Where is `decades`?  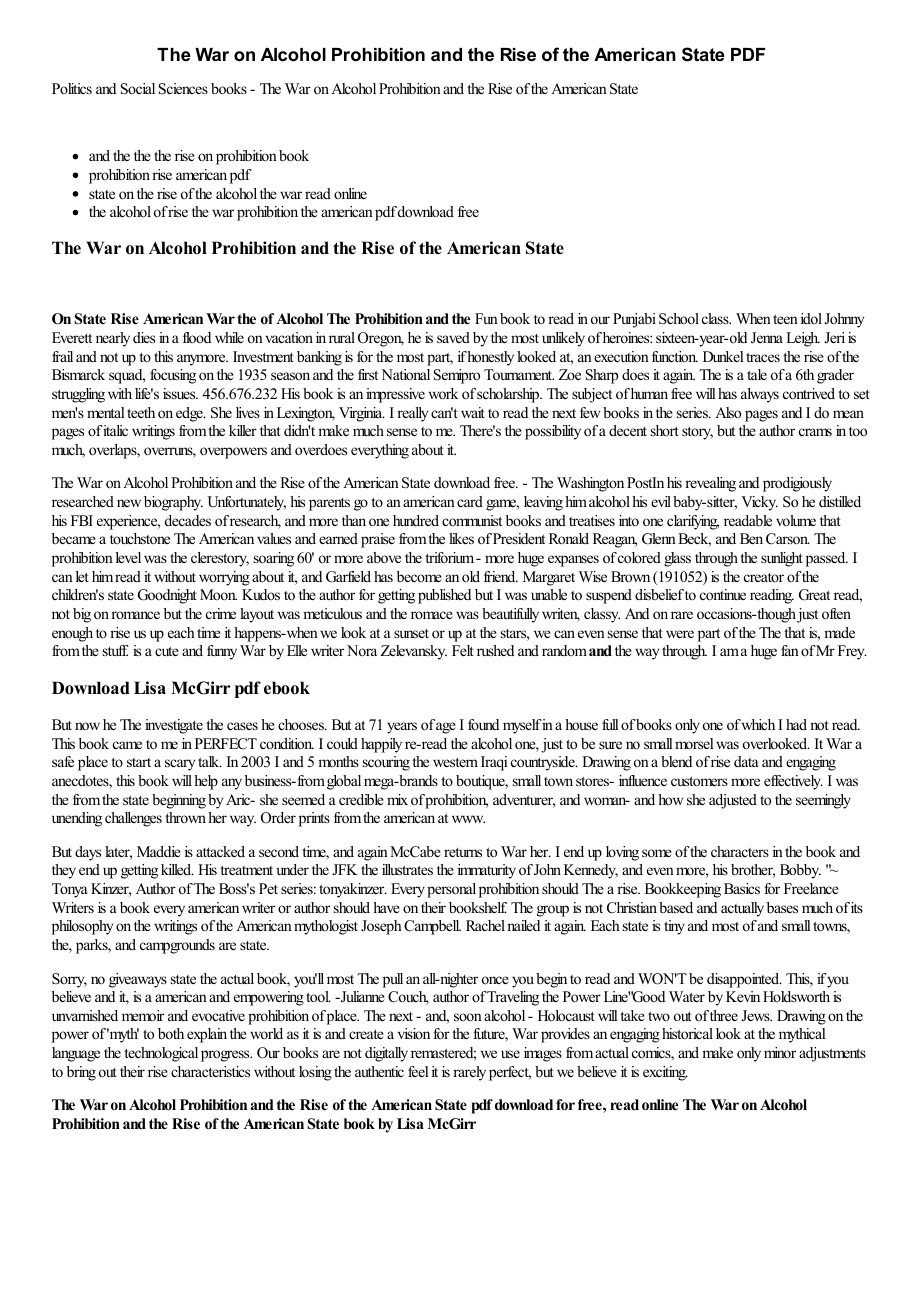
decades is located at coordinates (188, 520).
